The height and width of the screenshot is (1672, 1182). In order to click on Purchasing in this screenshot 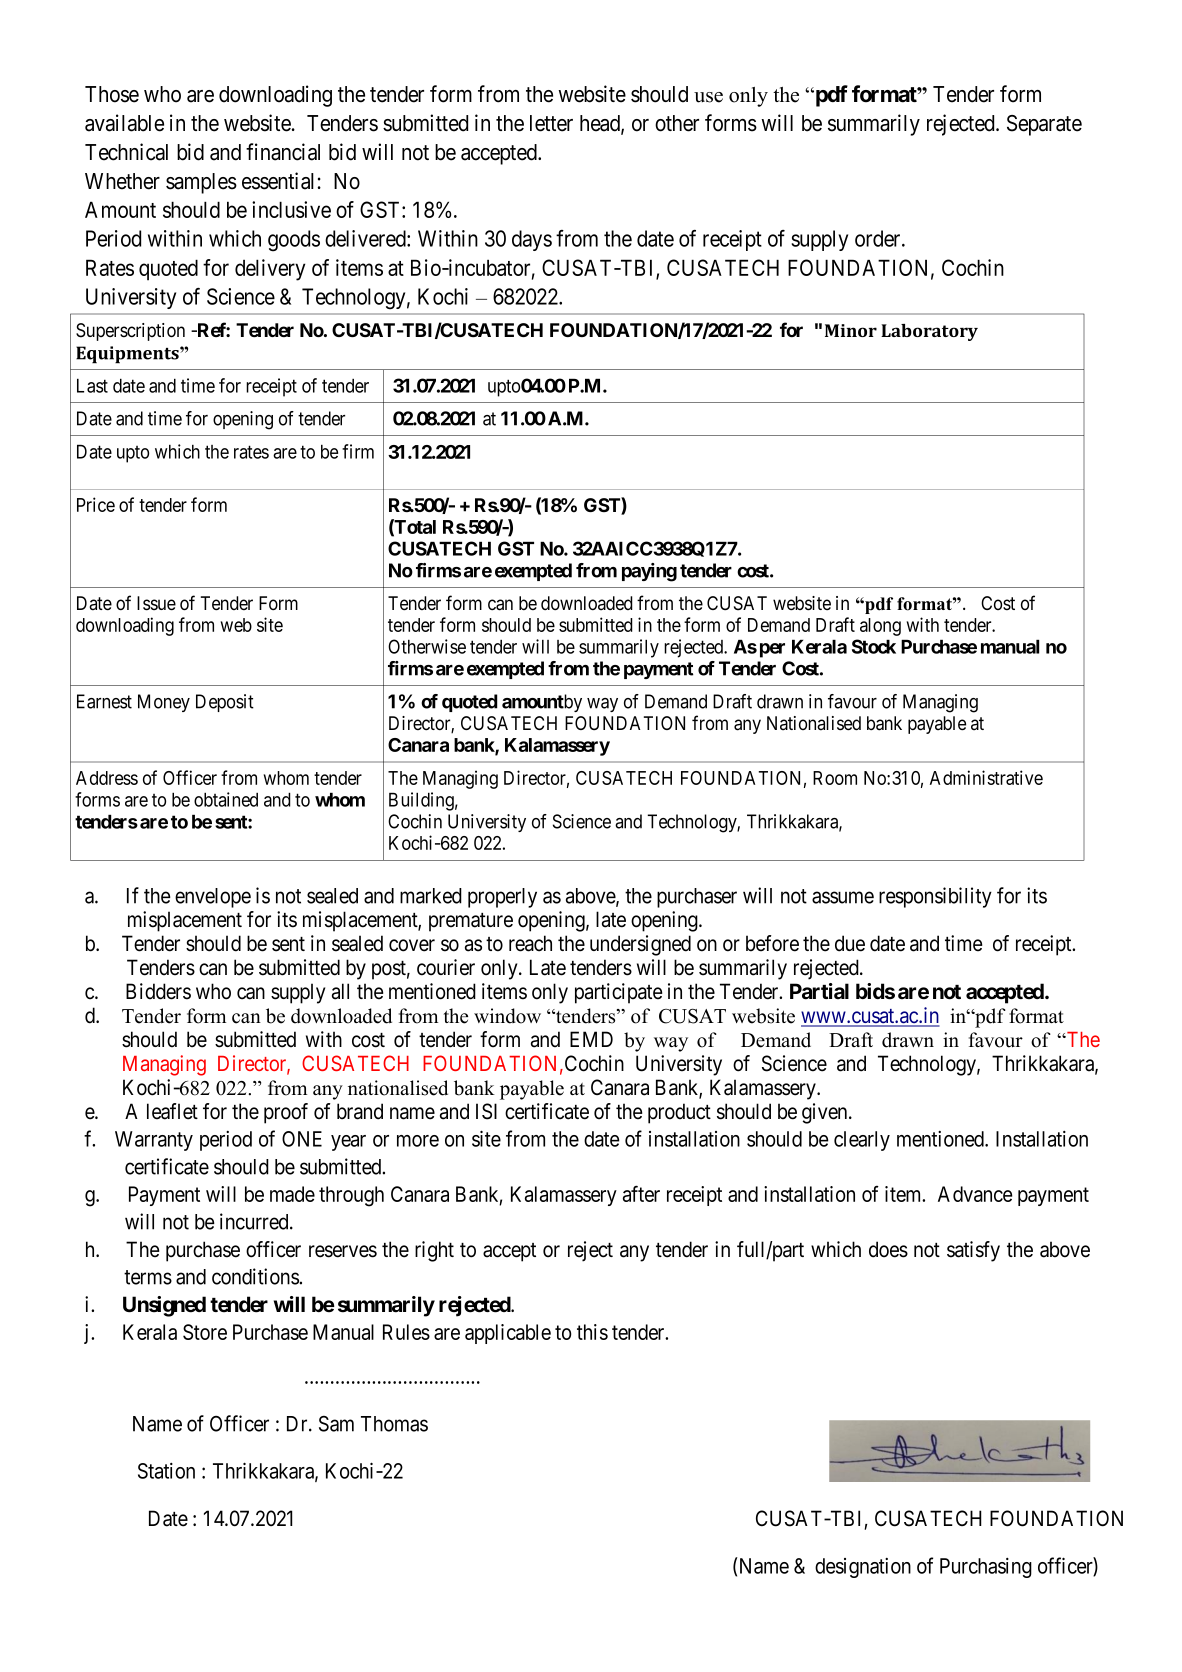, I will do `click(986, 1568)`.
